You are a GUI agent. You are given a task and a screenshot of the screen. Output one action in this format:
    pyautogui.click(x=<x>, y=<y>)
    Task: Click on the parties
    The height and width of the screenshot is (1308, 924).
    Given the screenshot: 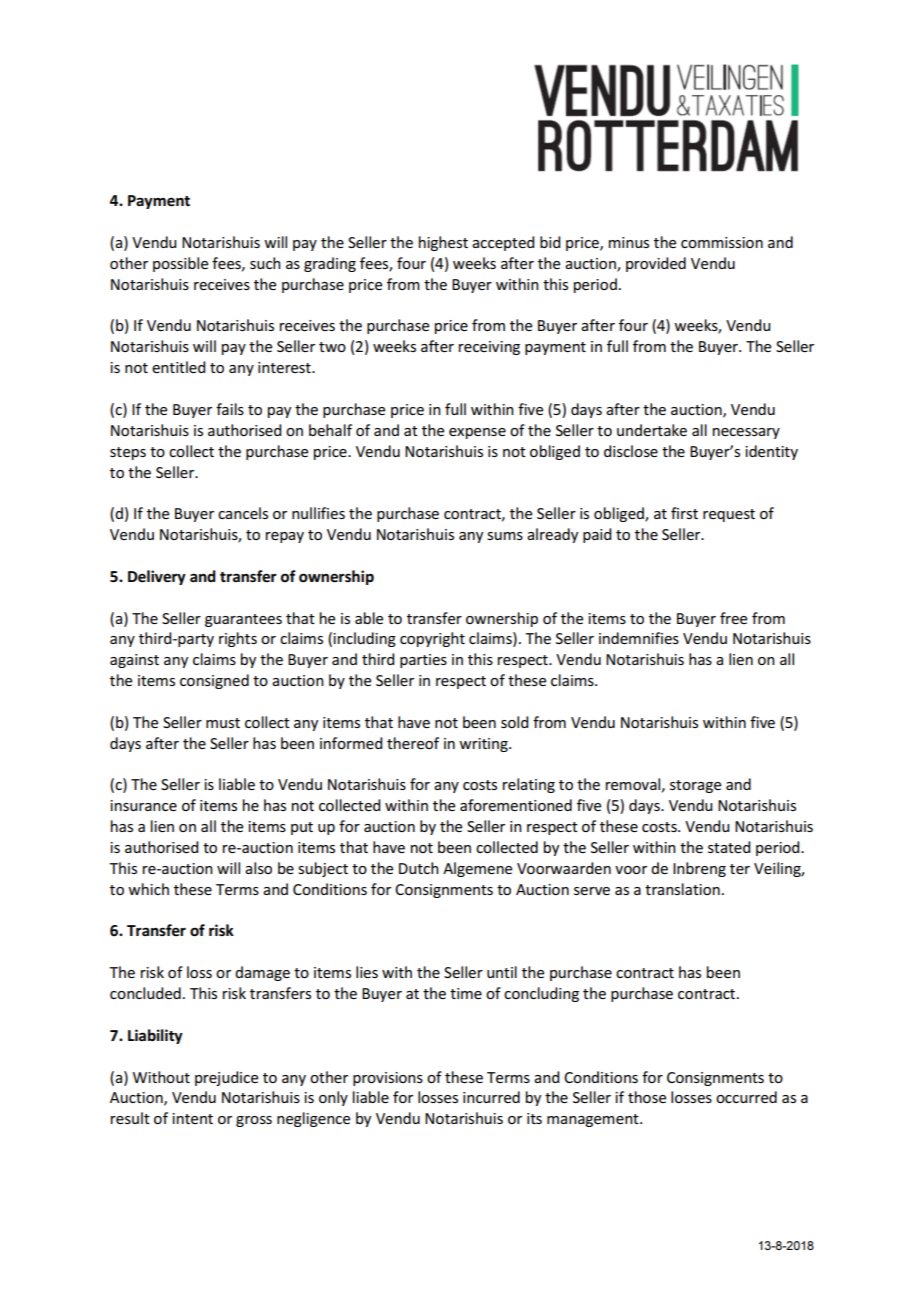 What is the action you would take?
    pyautogui.click(x=423, y=661)
